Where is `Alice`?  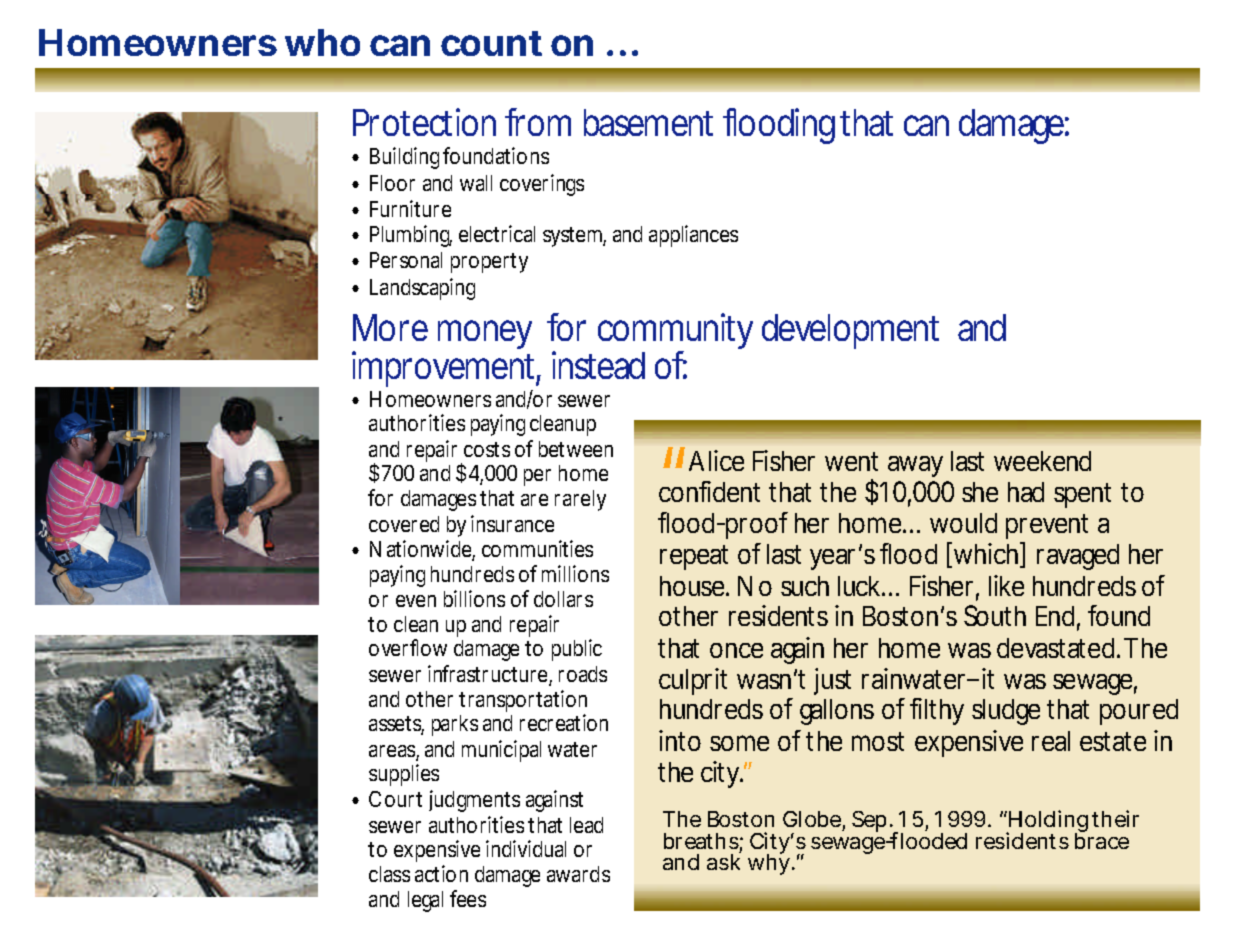
Alice is located at coordinates (716, 460).
